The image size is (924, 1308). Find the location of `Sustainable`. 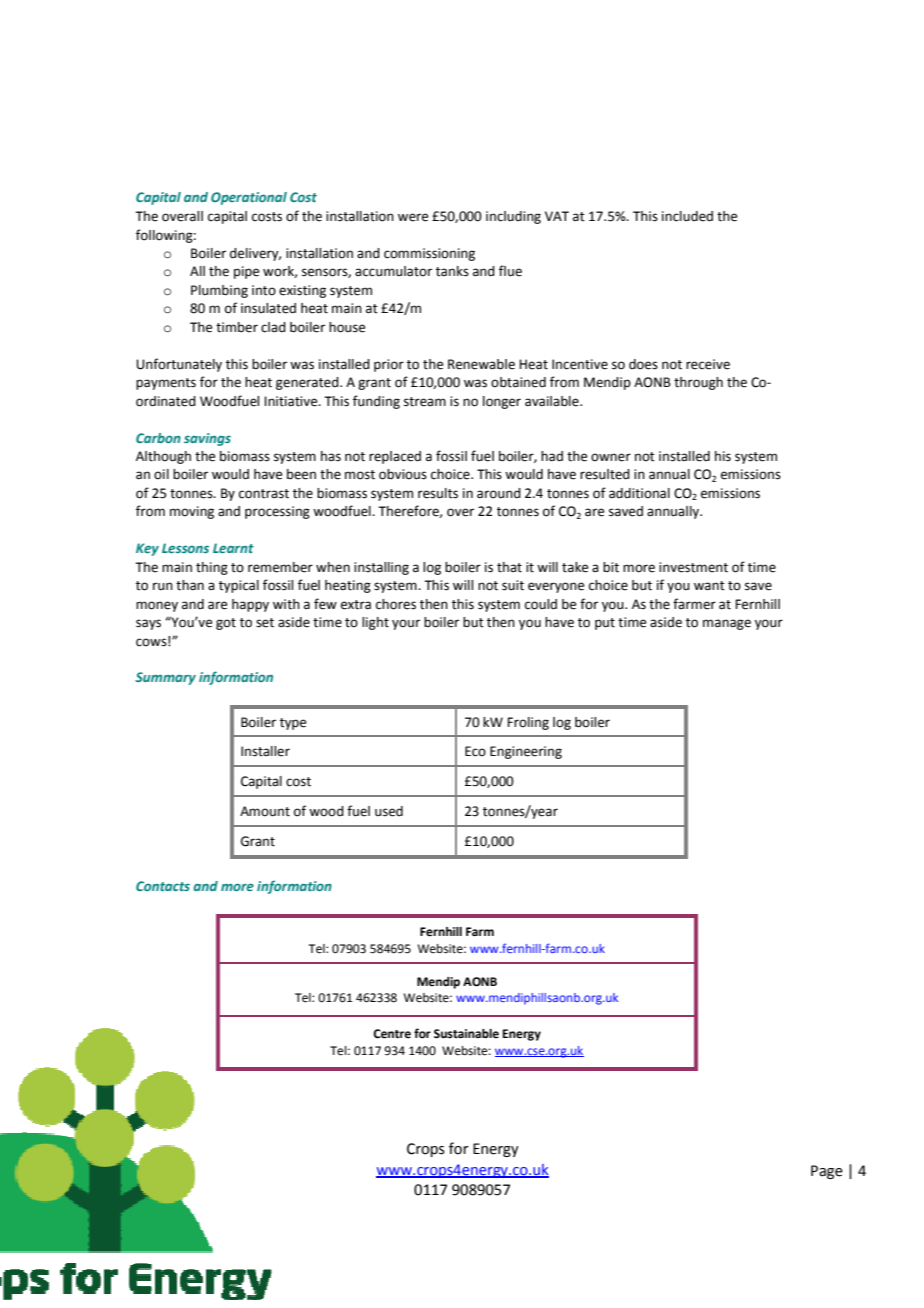

Sustainable is located at coordinates (466, 1034).
